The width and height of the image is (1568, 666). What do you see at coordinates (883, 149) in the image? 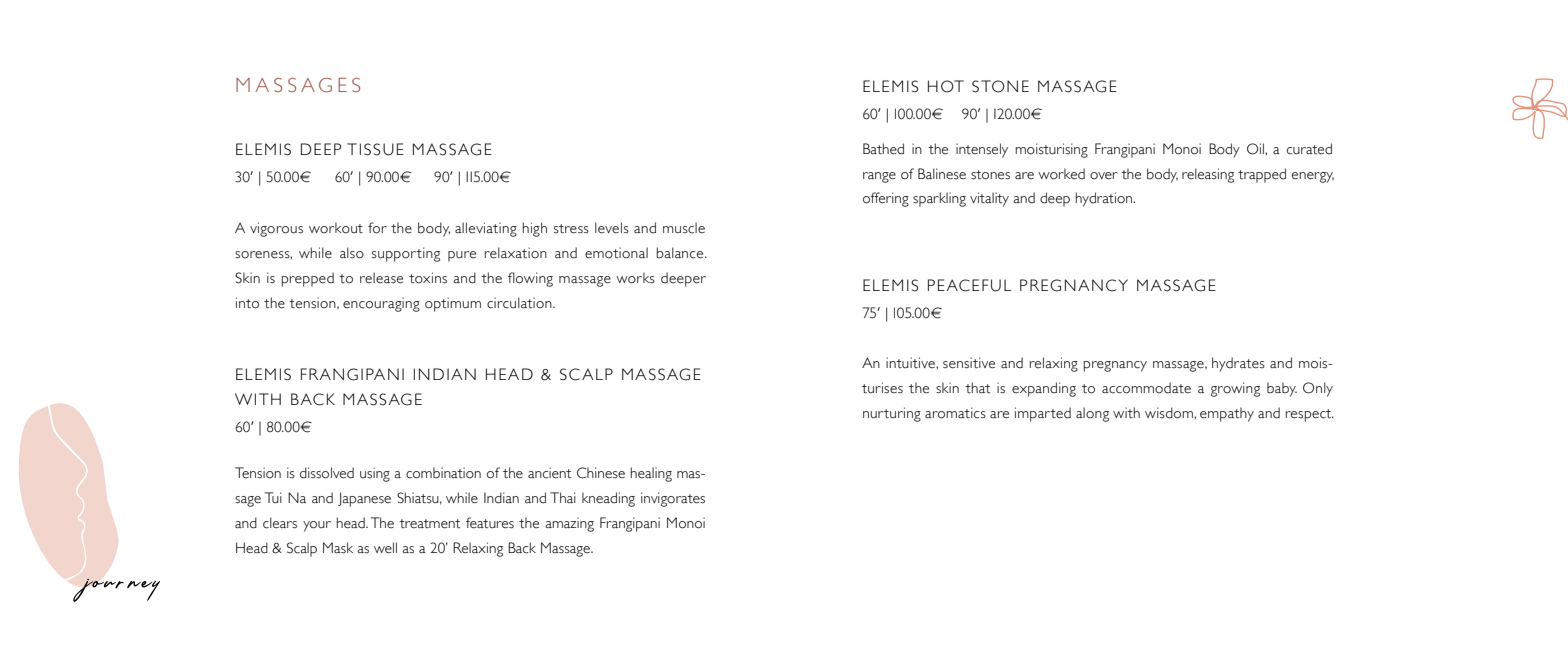
I see `Bathed` at bounding box center [883, 149].
